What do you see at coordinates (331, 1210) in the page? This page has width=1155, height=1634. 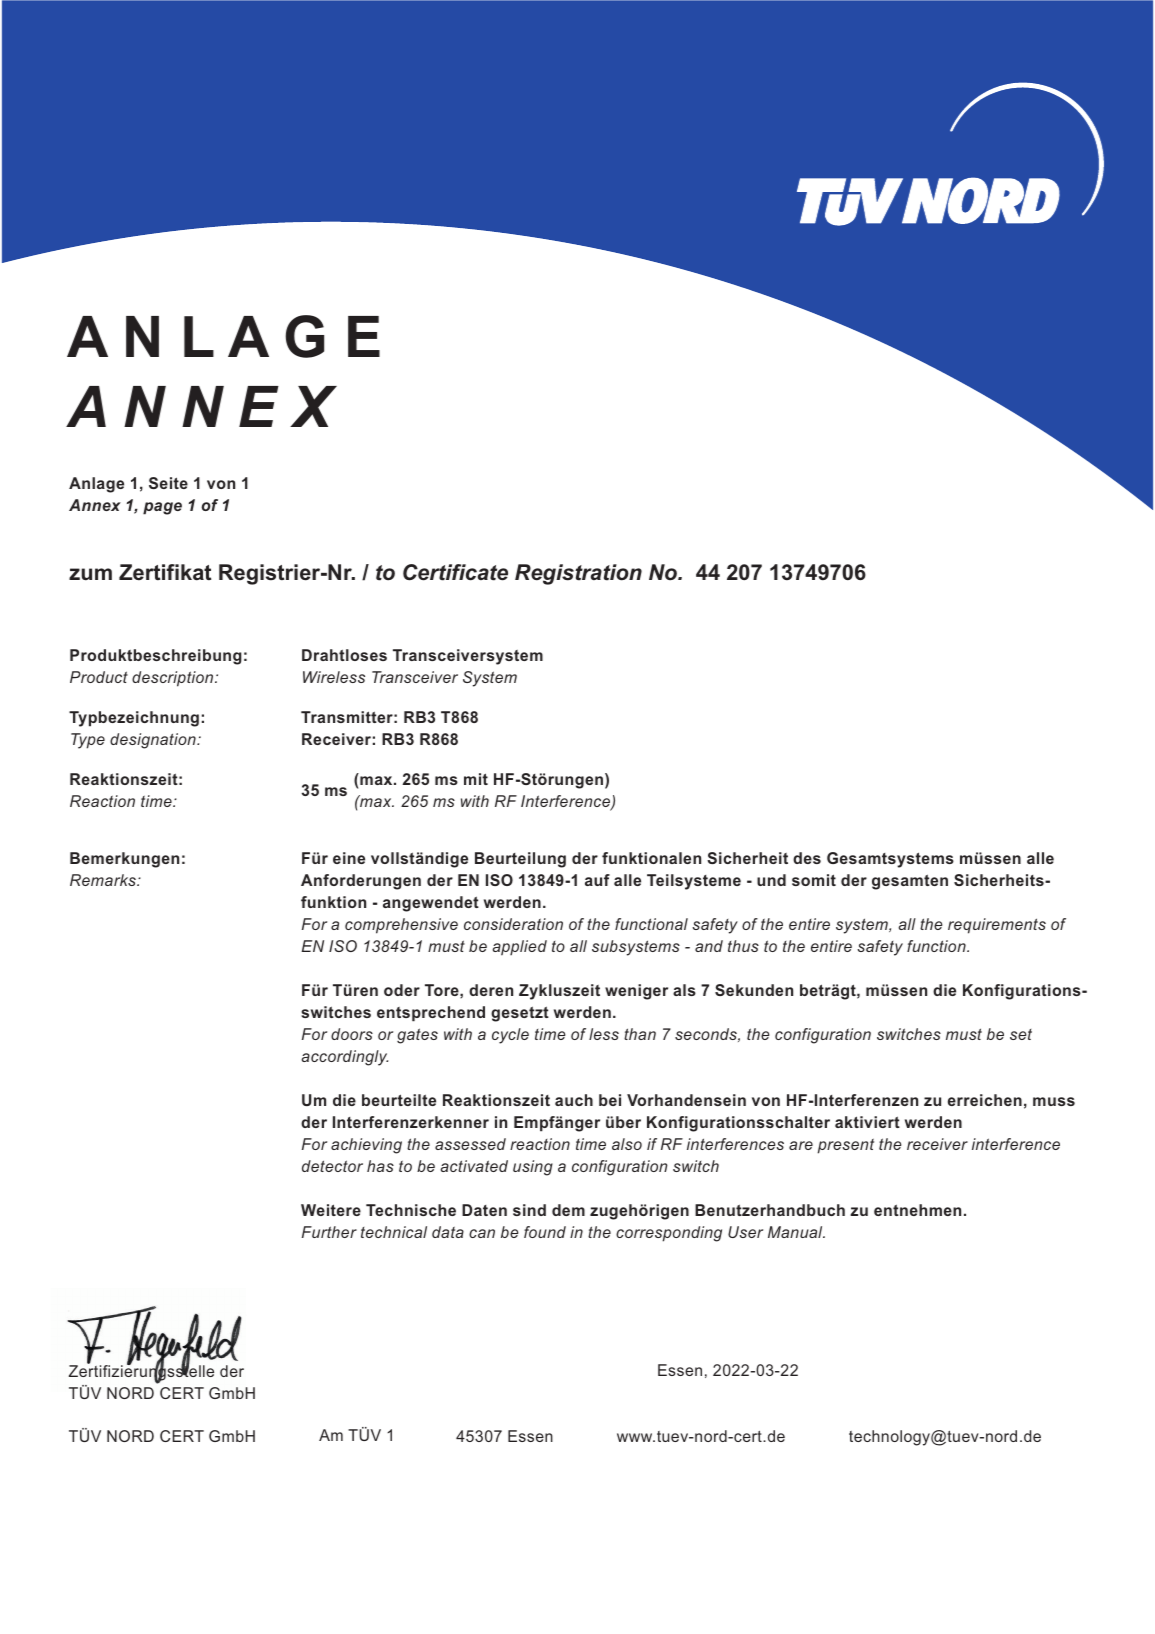 I see `Weitere` at bounding box center [331, 1210].
